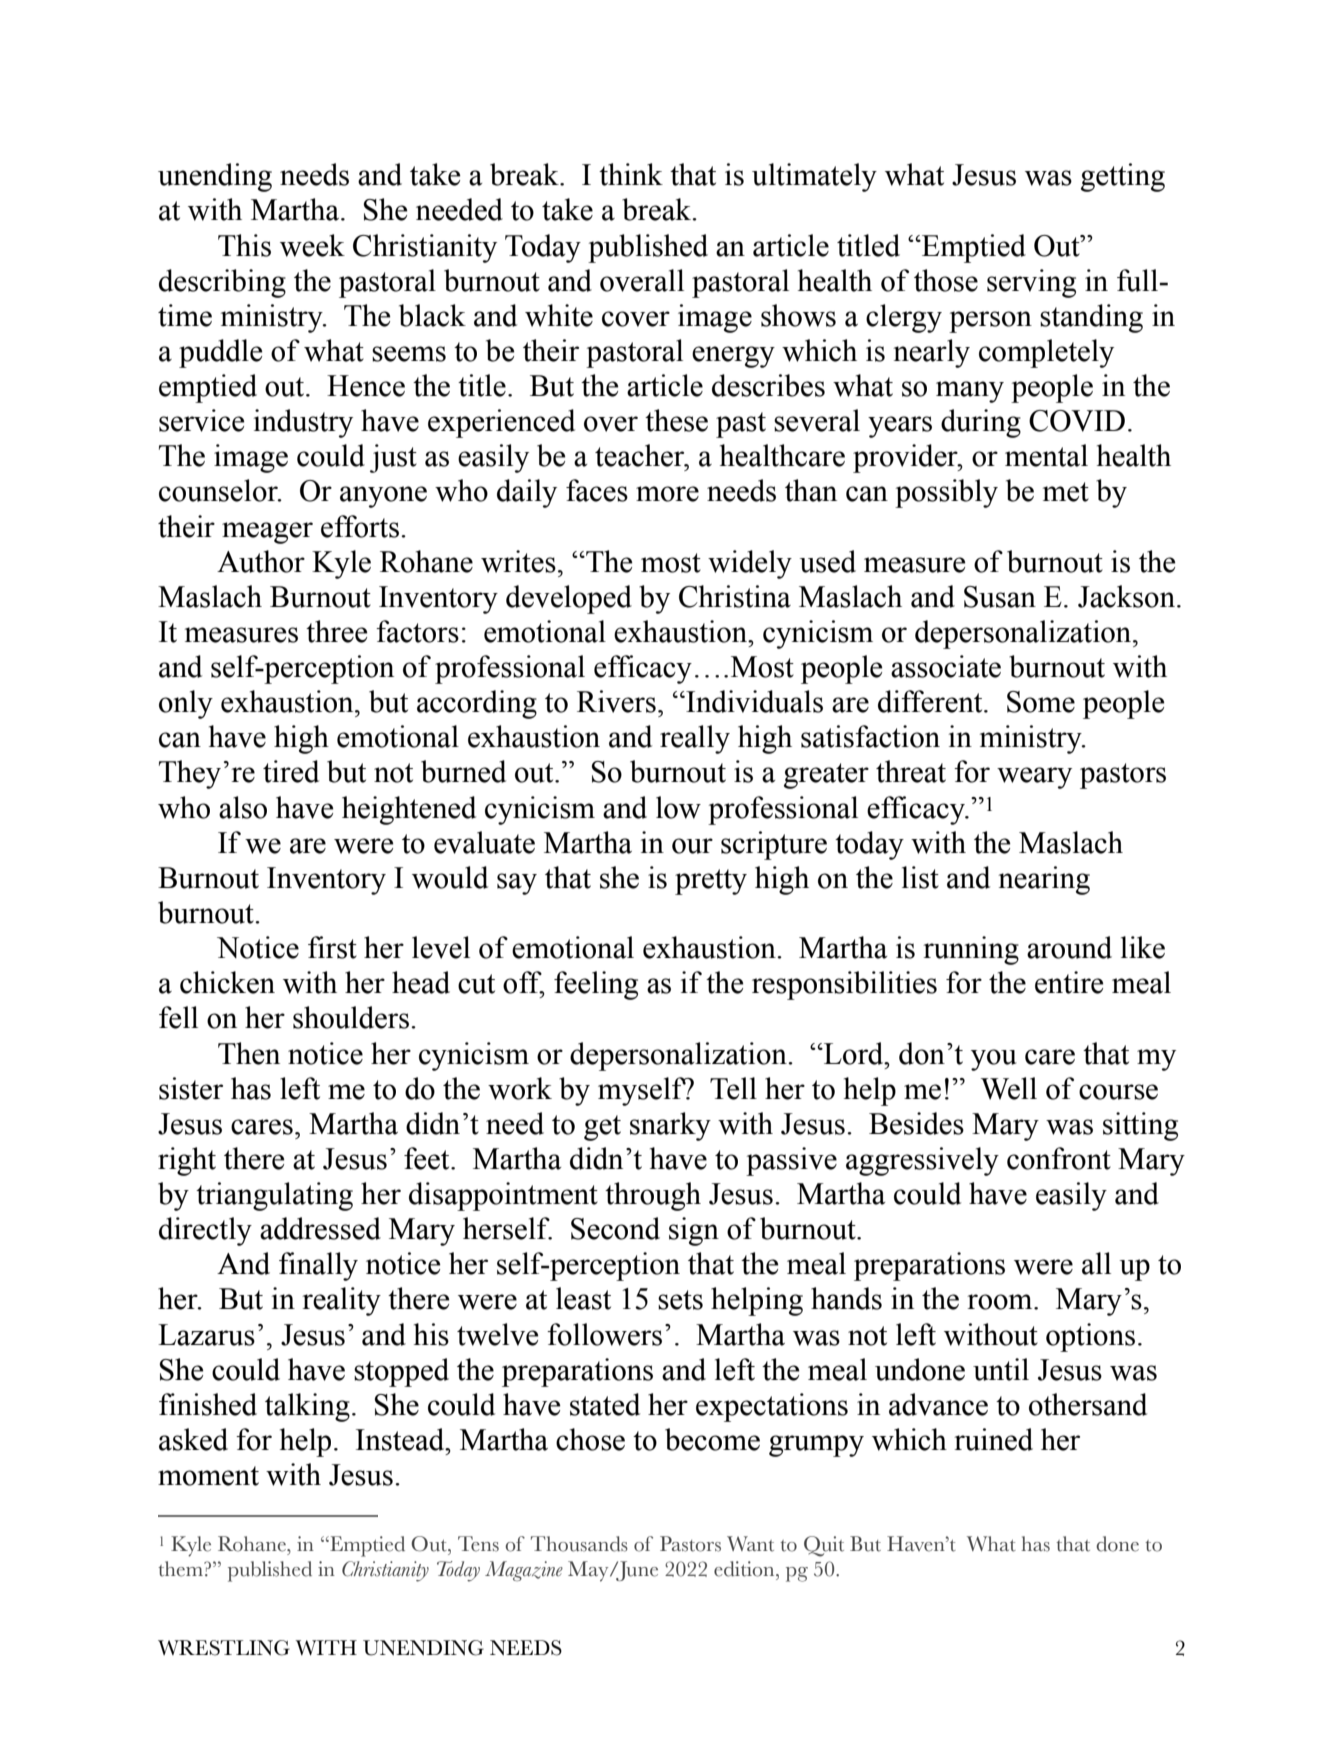 The image size is (1344, 1739). Describe the element at coordinates (312, 245) in the image. I see `week` at that location.
